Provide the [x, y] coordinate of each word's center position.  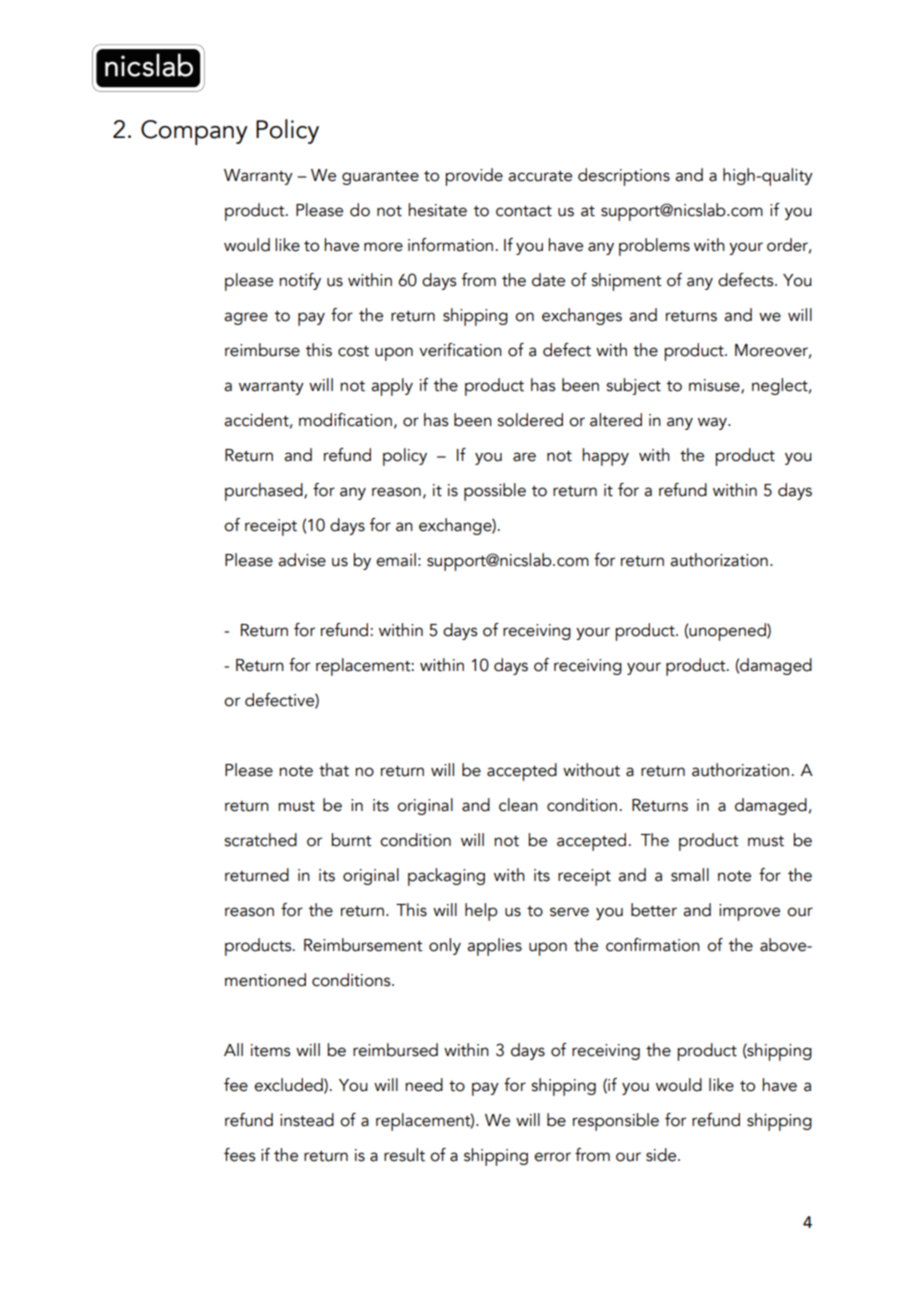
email [396, 560]
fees [239, 1155]
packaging [446, 877]
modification [345, 420]
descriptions [624, 177]
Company [194, 132]
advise [302, 560]
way [714, 423]
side [662, 1155]
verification [460, 350]
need [424, 1085]
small [690, 875]
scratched [260, 840]
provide [474, 177]
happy [605, 457]
